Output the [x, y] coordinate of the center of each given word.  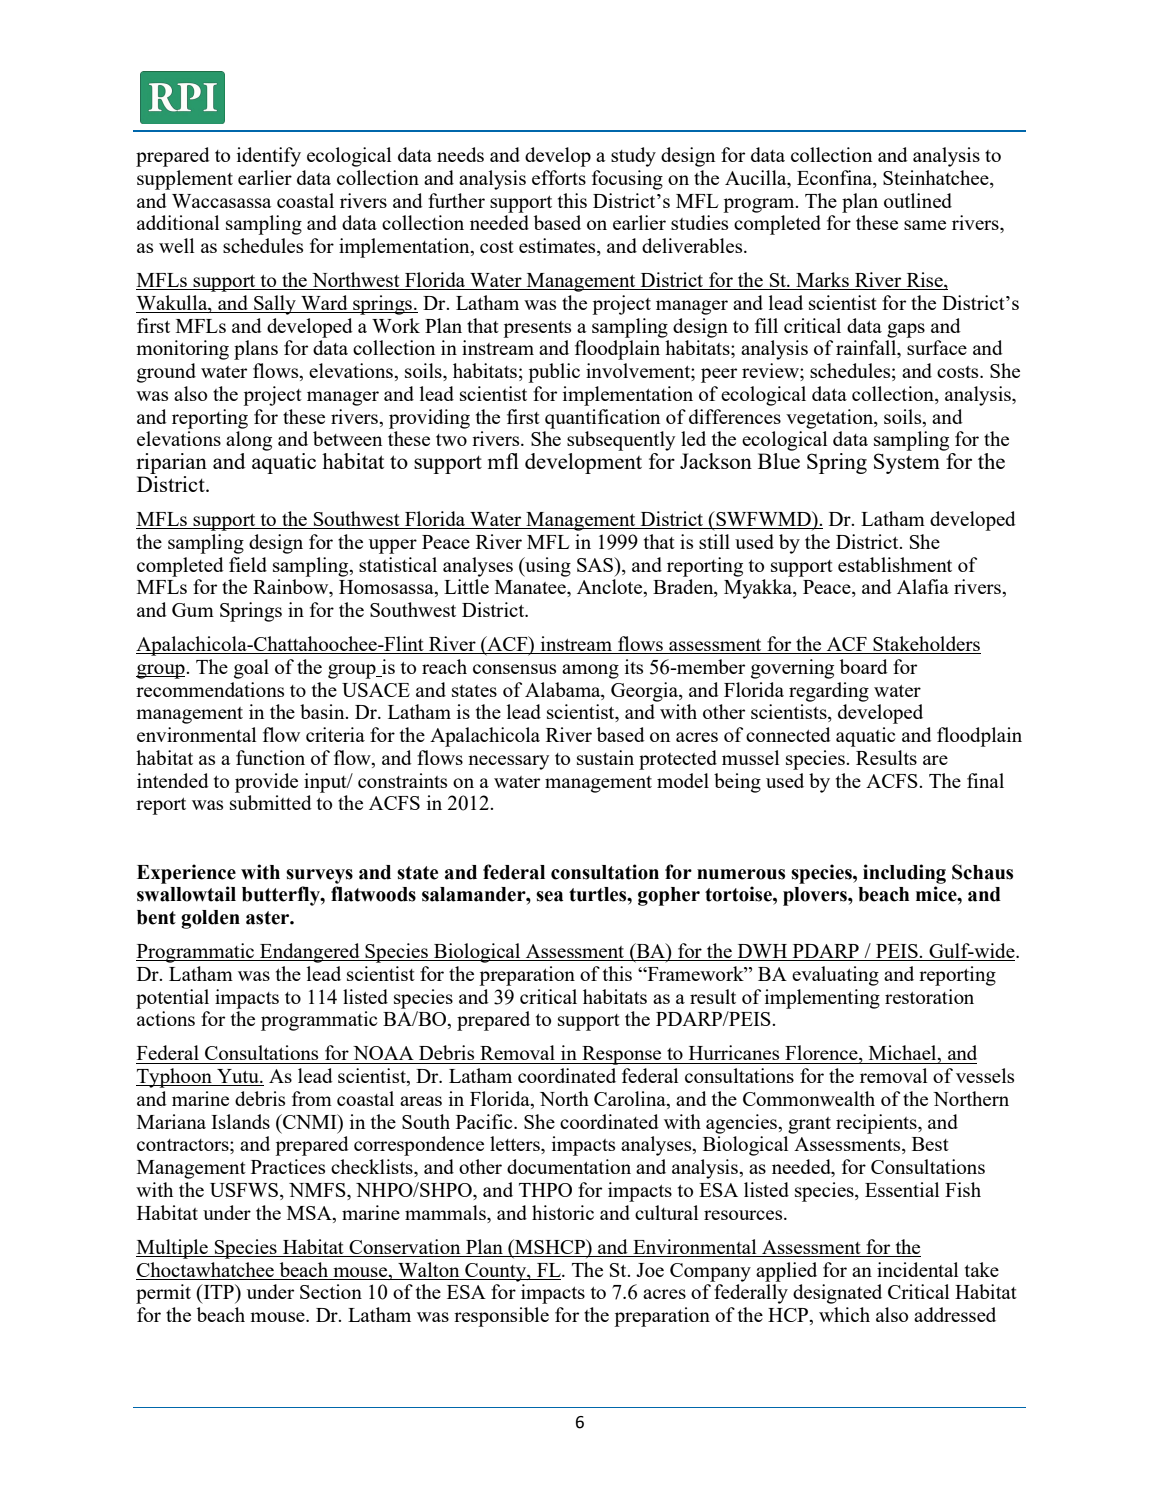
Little [466, 586]
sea [549, 896]
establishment [895, 564]
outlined [918, 200]
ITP [218, 1291]
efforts [559, 177]
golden [210, 919]
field [248, 564]
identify [269, 157]
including [904, 874]
